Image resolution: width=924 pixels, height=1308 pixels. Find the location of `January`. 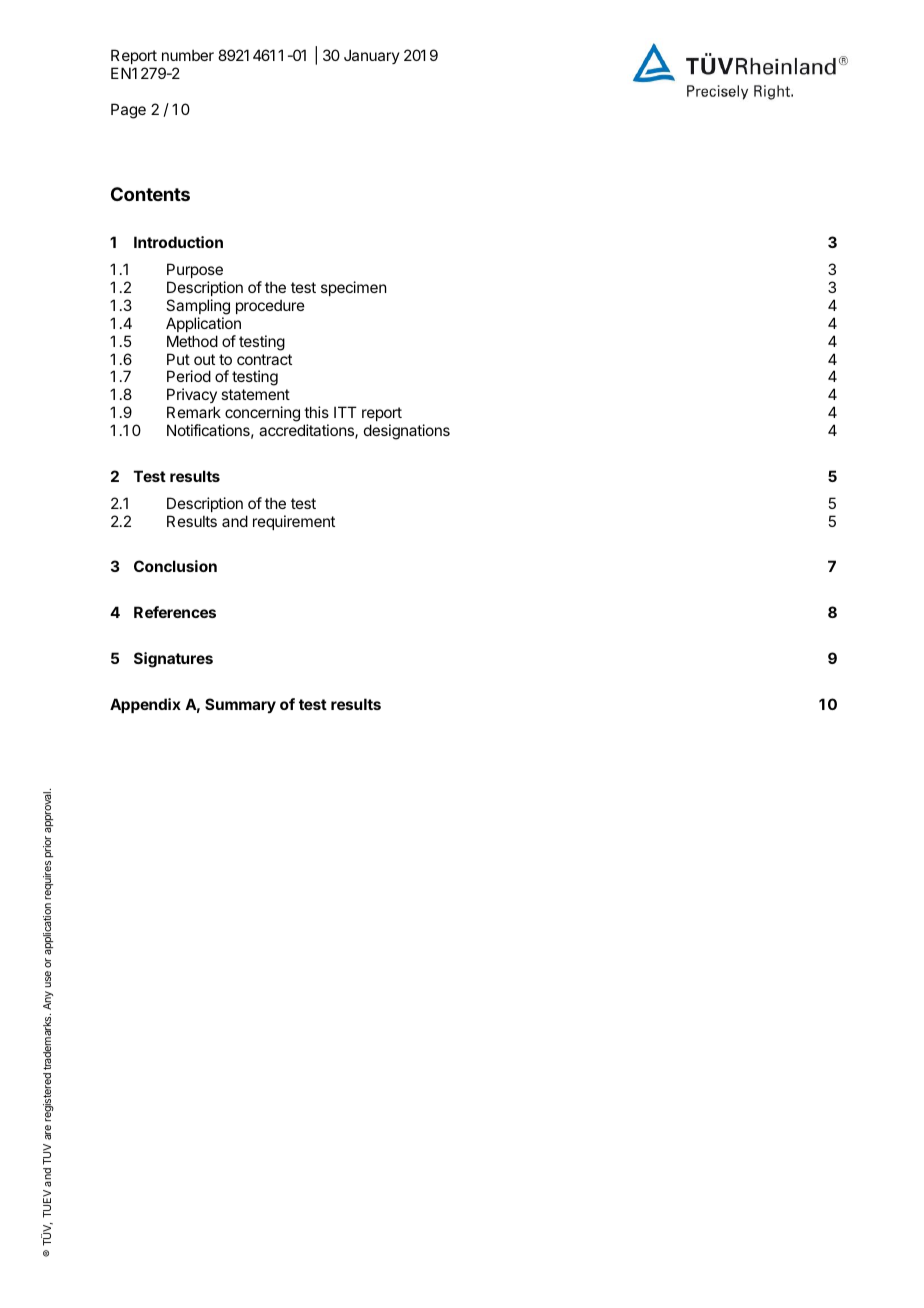

January is located at coordinates (372, 56).
